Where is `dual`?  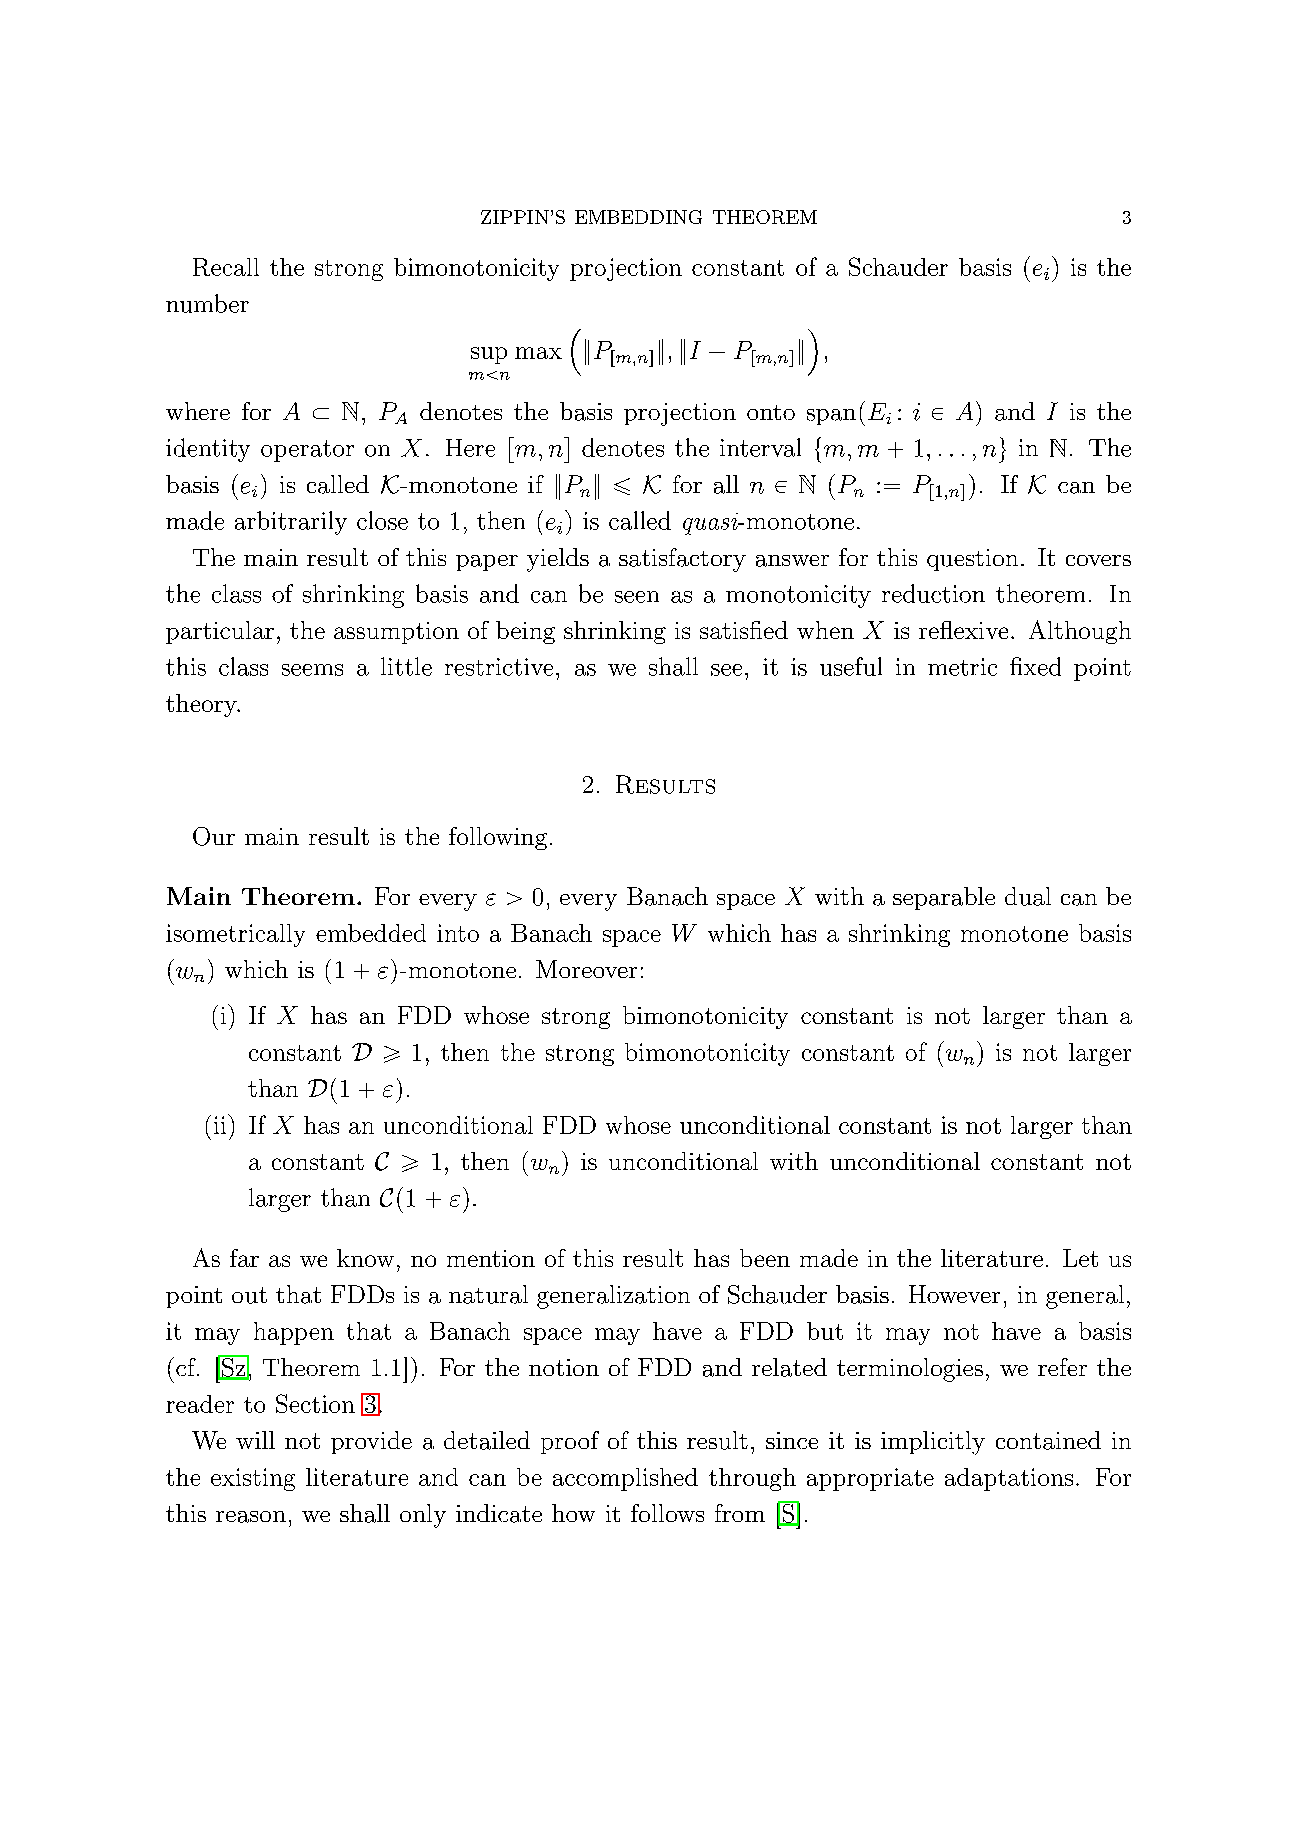 dual is located at coordinates (1028, 896).
